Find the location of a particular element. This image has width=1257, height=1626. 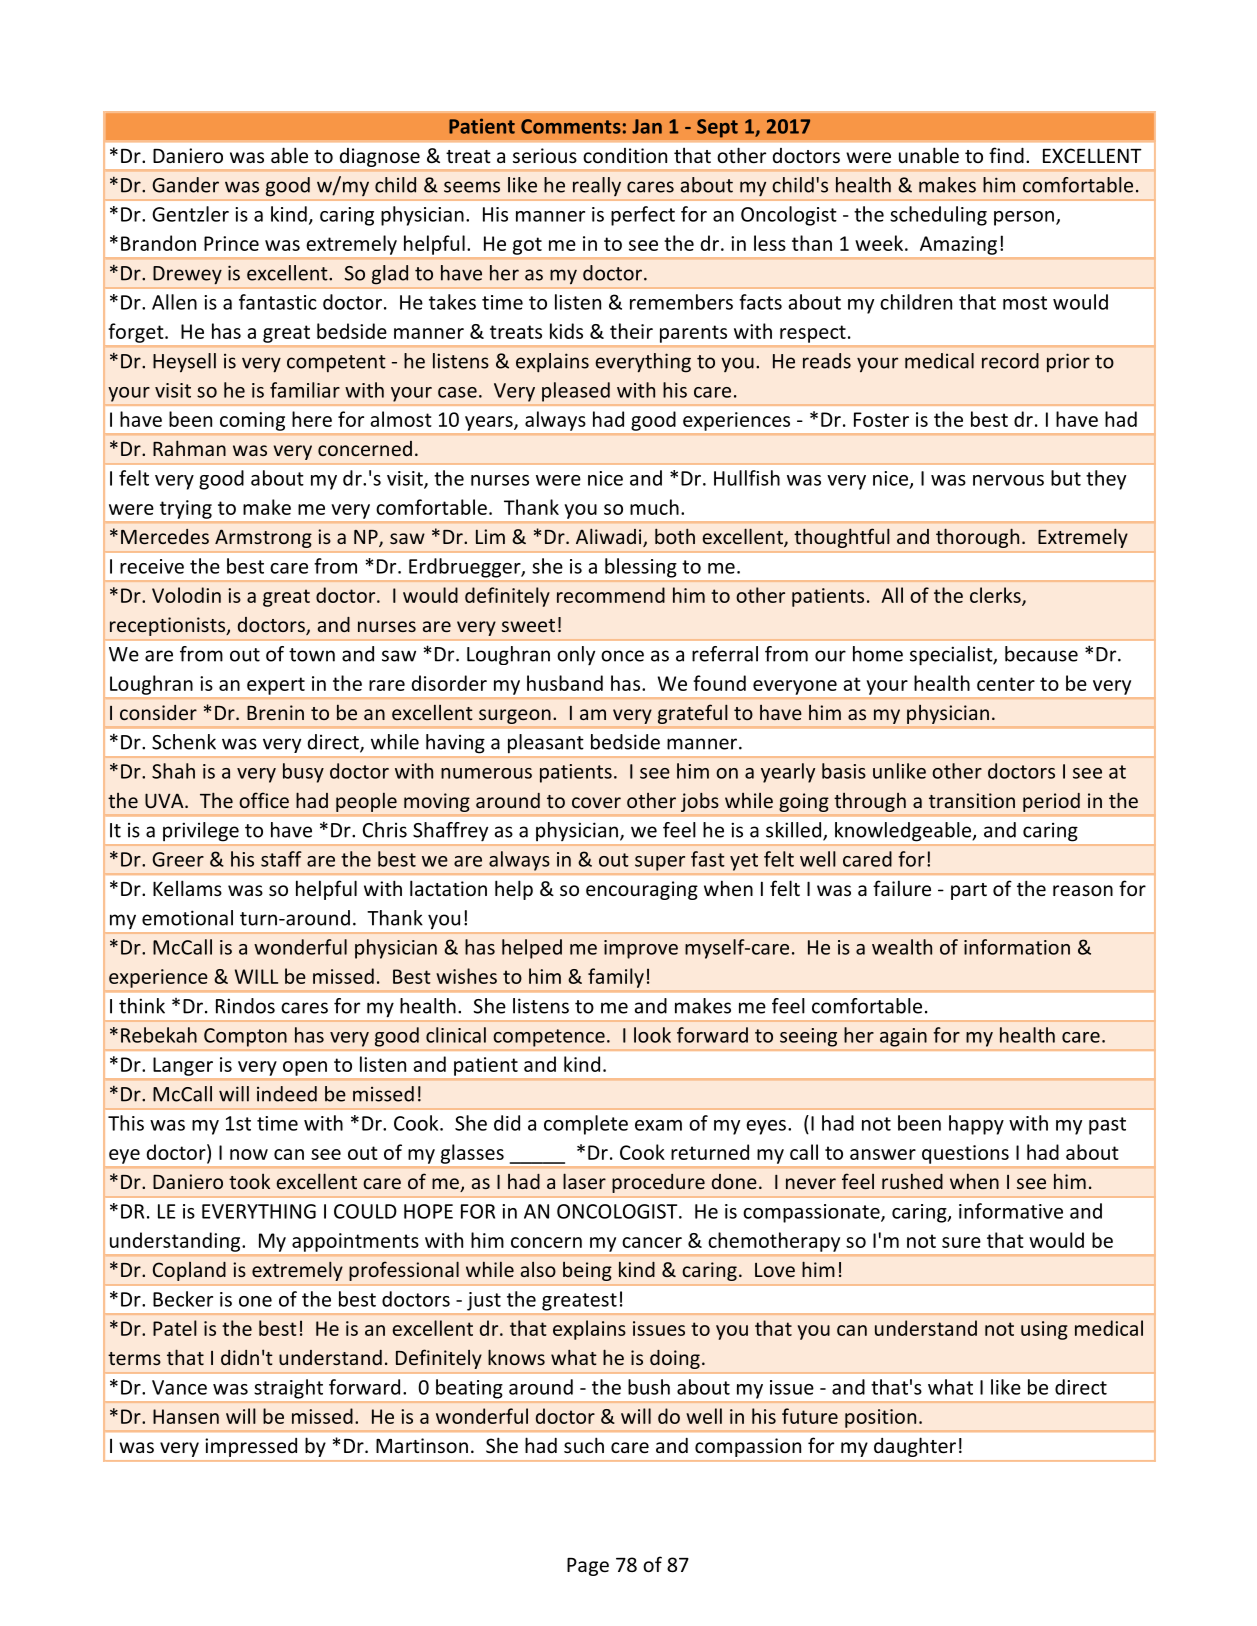

part is located at coordinates (969, 891).
